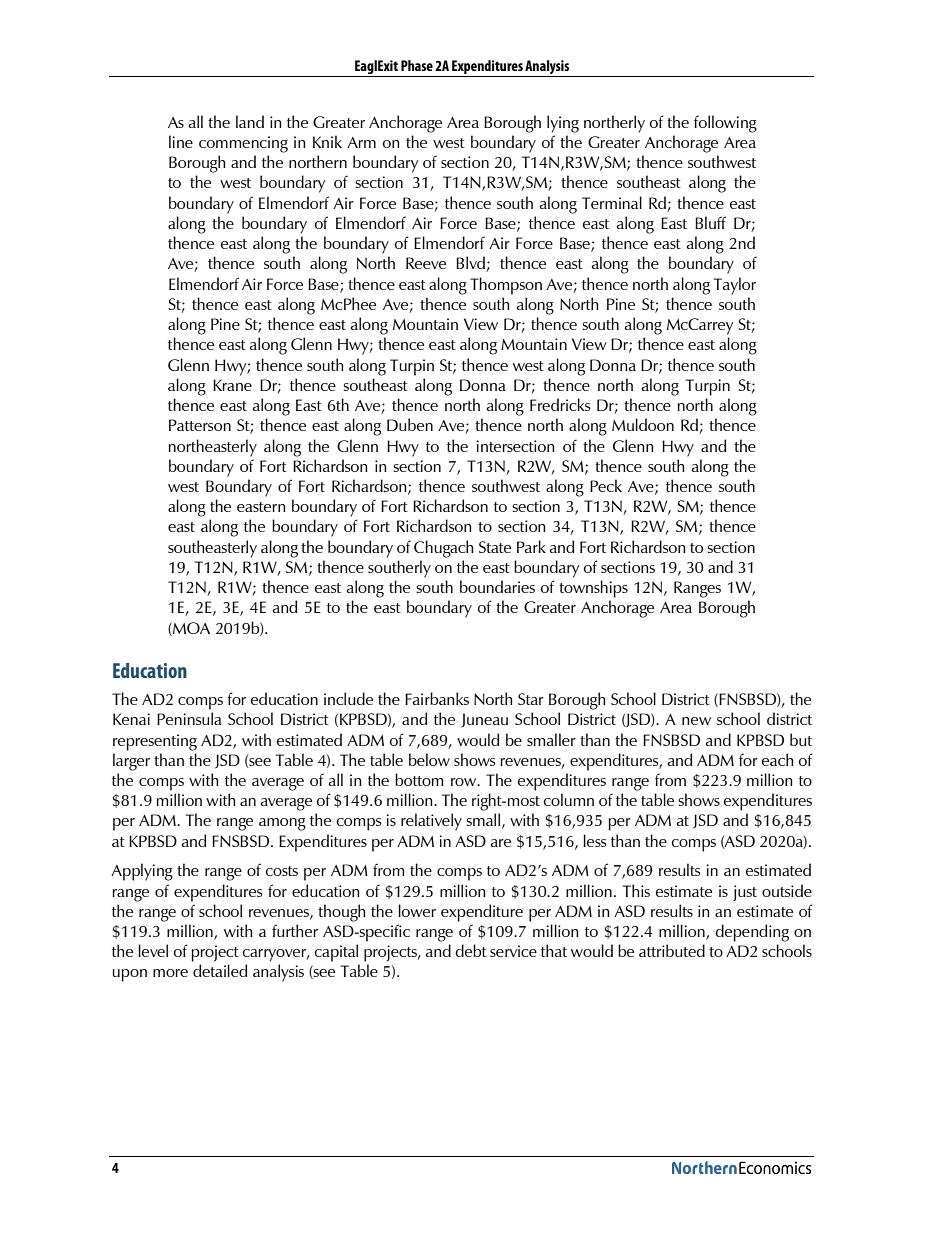 This screenshot has height=1233, width=952. I want to click on Taylor, so click(735, 286).
